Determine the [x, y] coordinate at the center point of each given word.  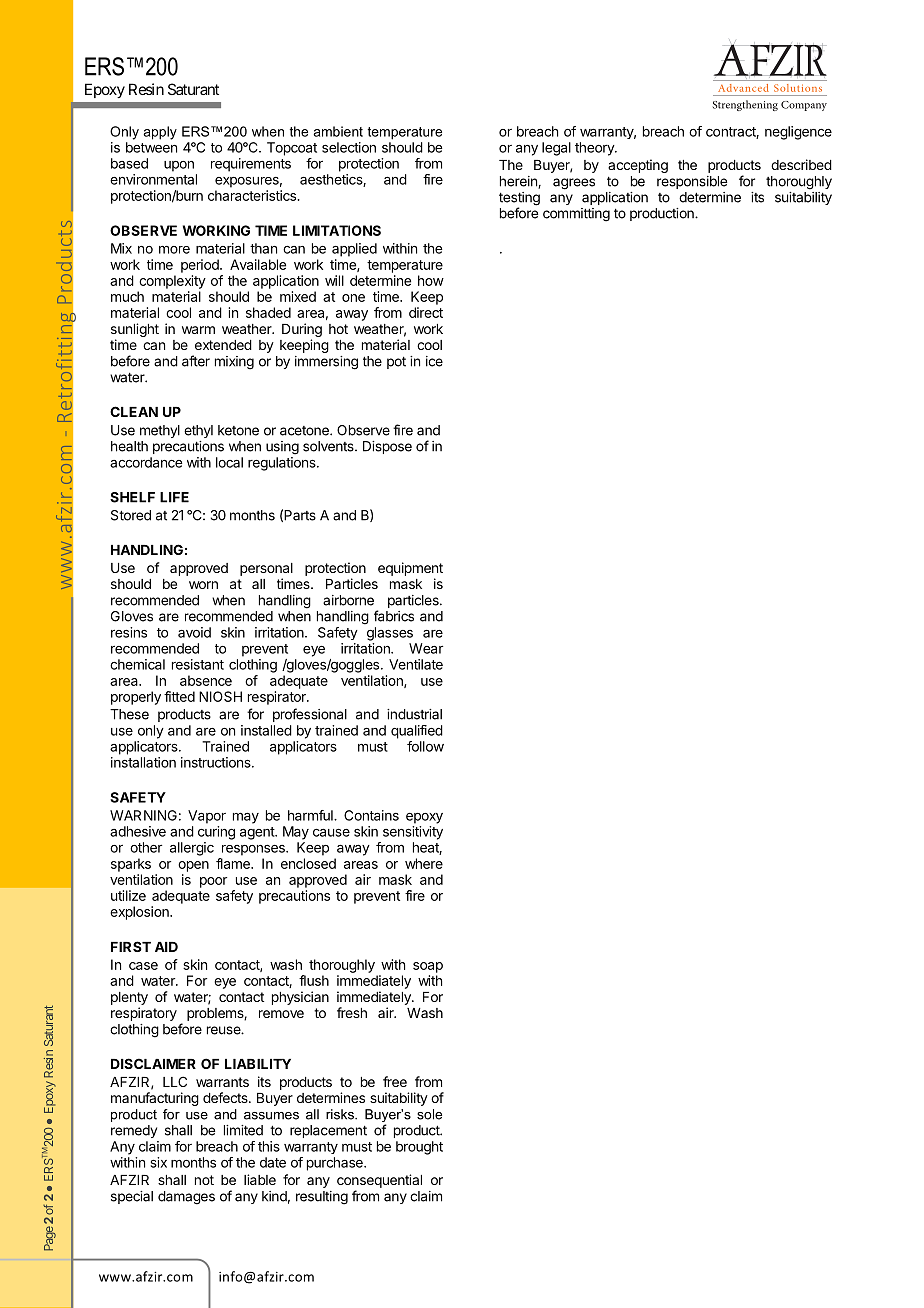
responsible [692, 182]
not [204, 1180]
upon [179, 166]
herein [519, 182]
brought [419, 1148]
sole [429, 1114]
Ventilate [416, 664]
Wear [426, 648]
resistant [198, 664]
